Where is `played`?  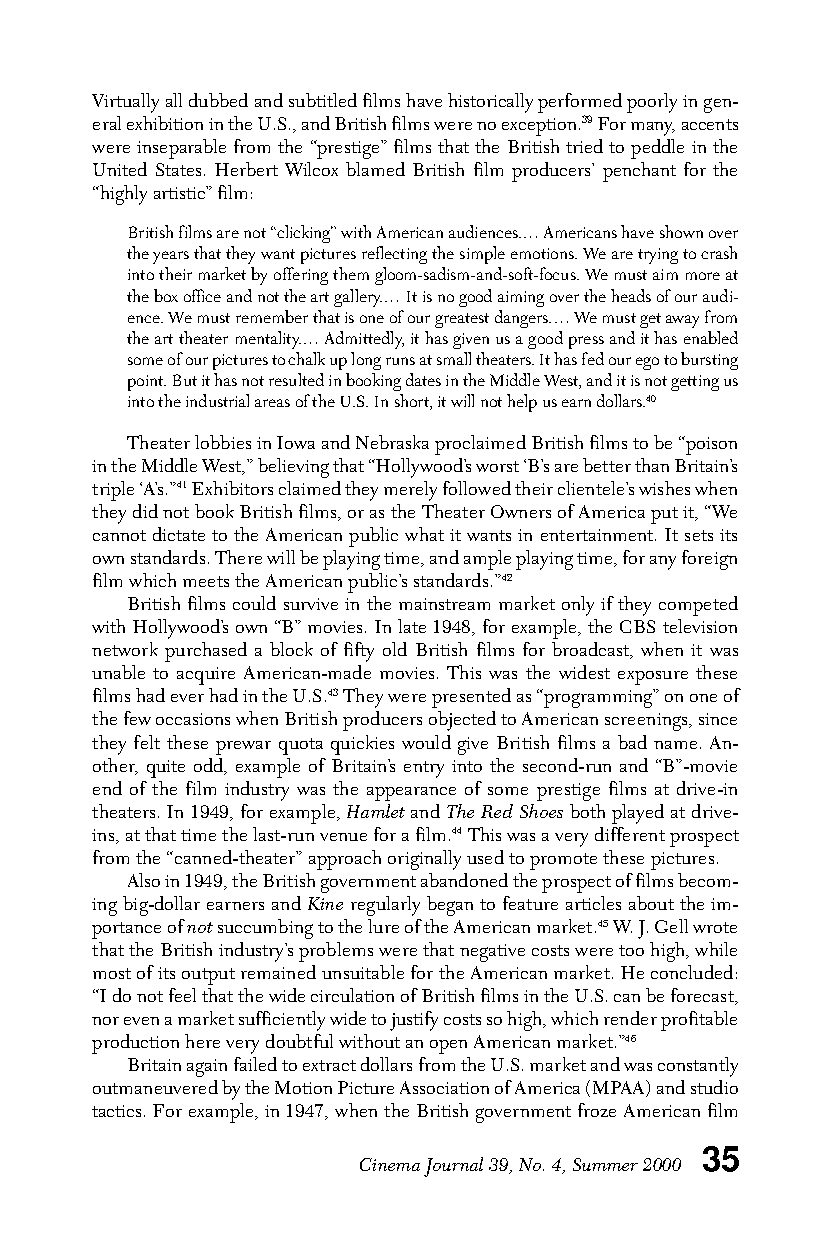
played is located at coordinates (638, 814).
